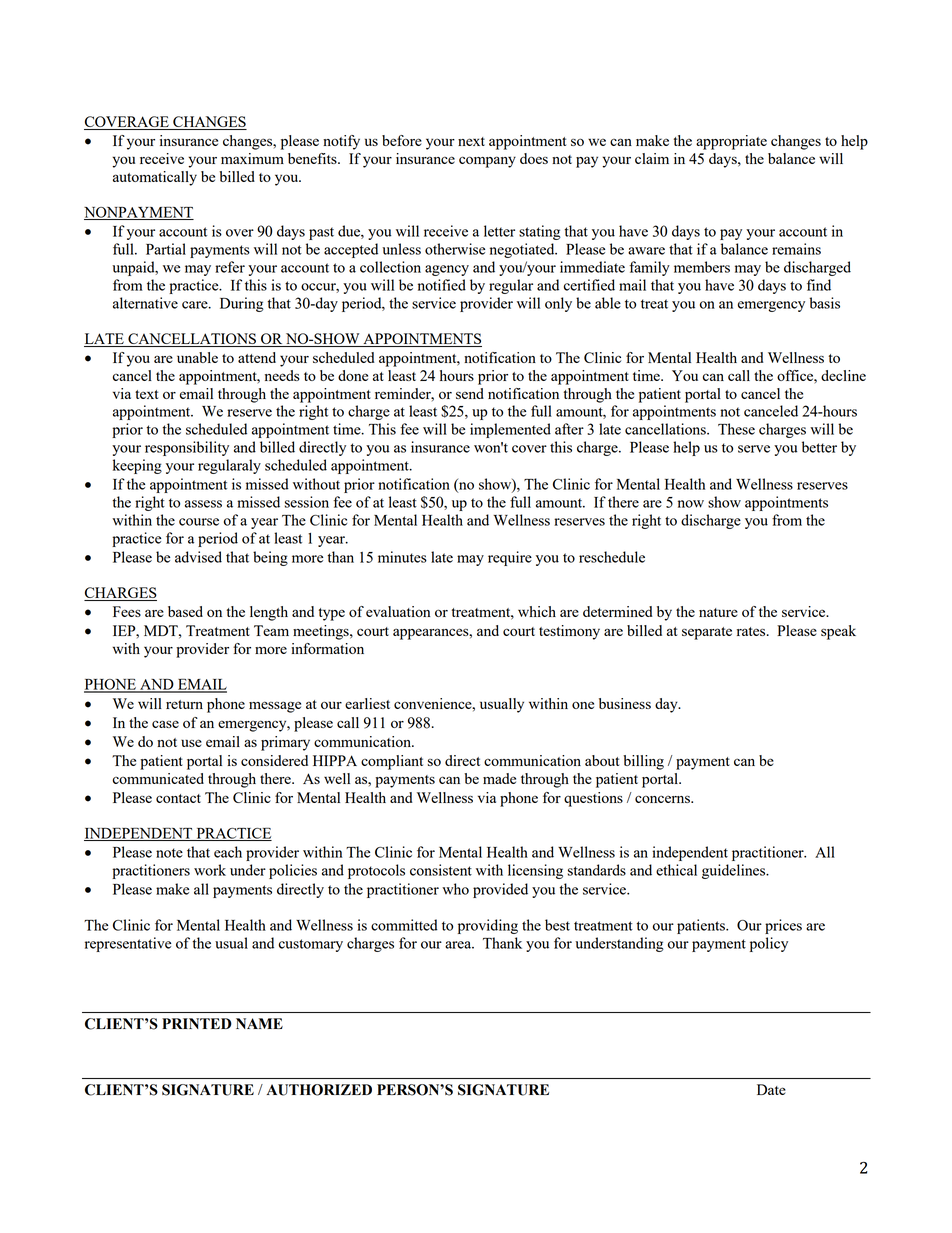 The height and width of the document is (1233, 952). What do you see at coordinates (191, 743) in the document?
I see `use` at bounding box center [191, 743].
